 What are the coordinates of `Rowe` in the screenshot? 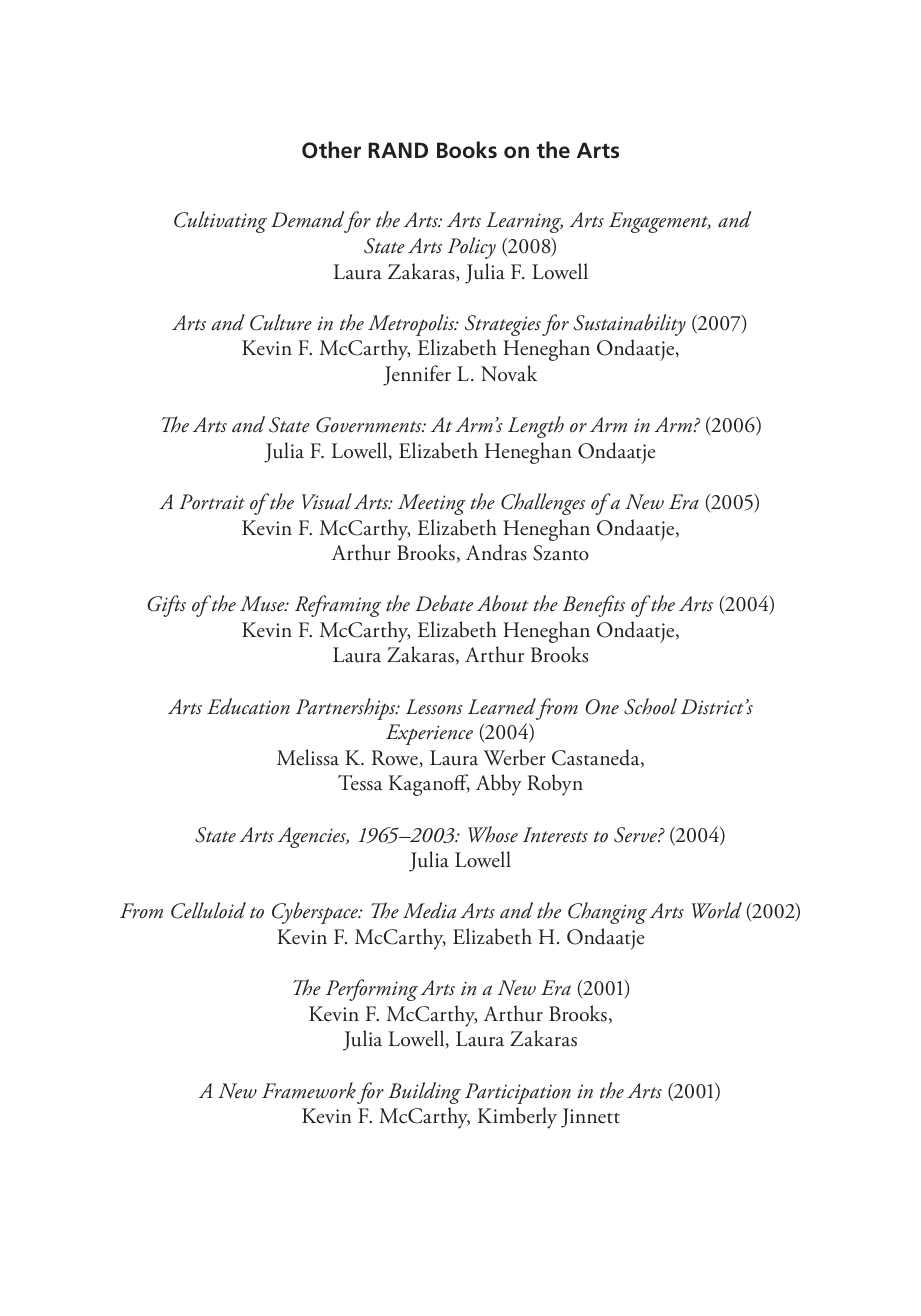 It's located at (396, 759).
